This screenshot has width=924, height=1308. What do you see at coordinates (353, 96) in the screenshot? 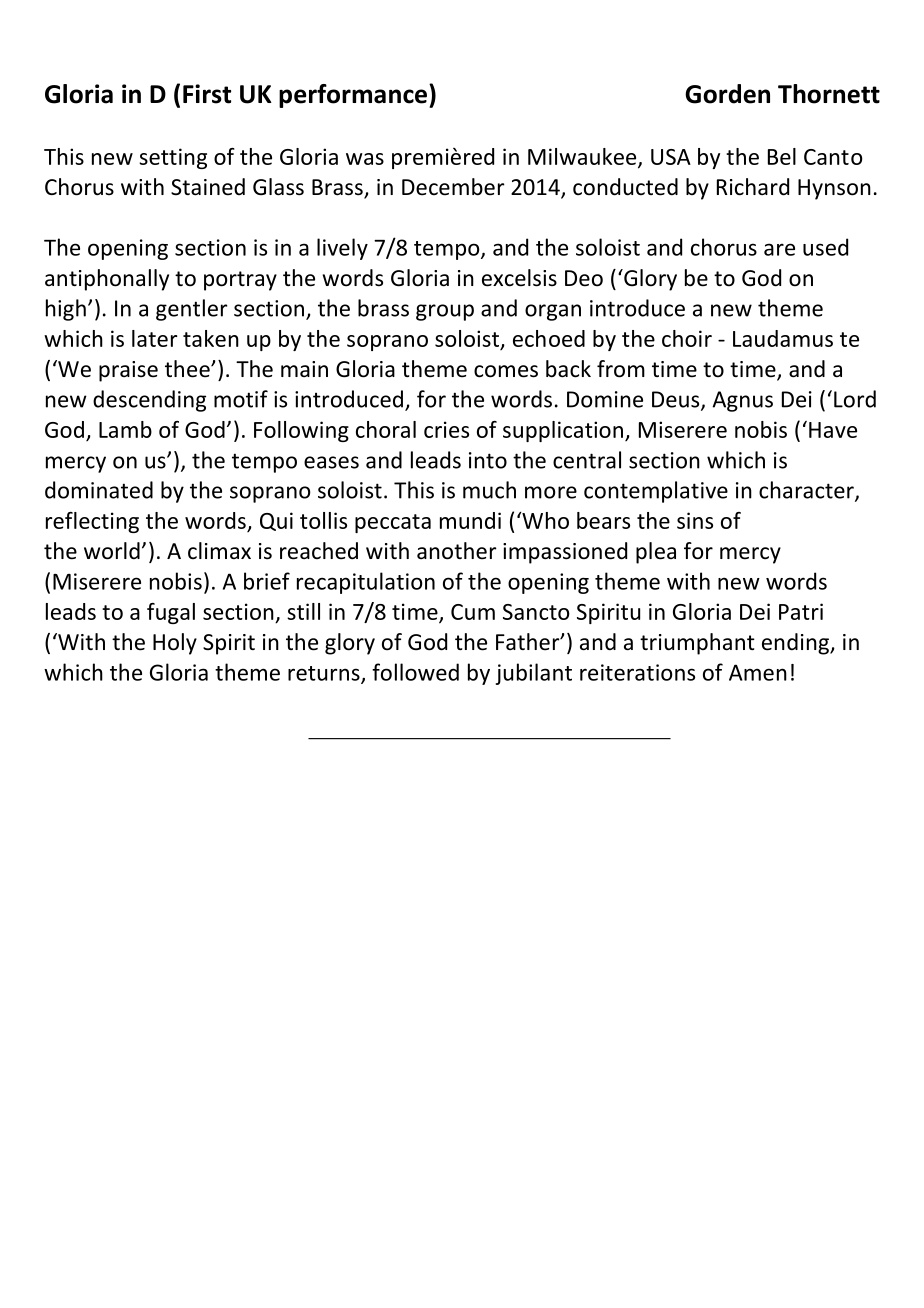
I see `performance` at bounding box center [353, 96].
